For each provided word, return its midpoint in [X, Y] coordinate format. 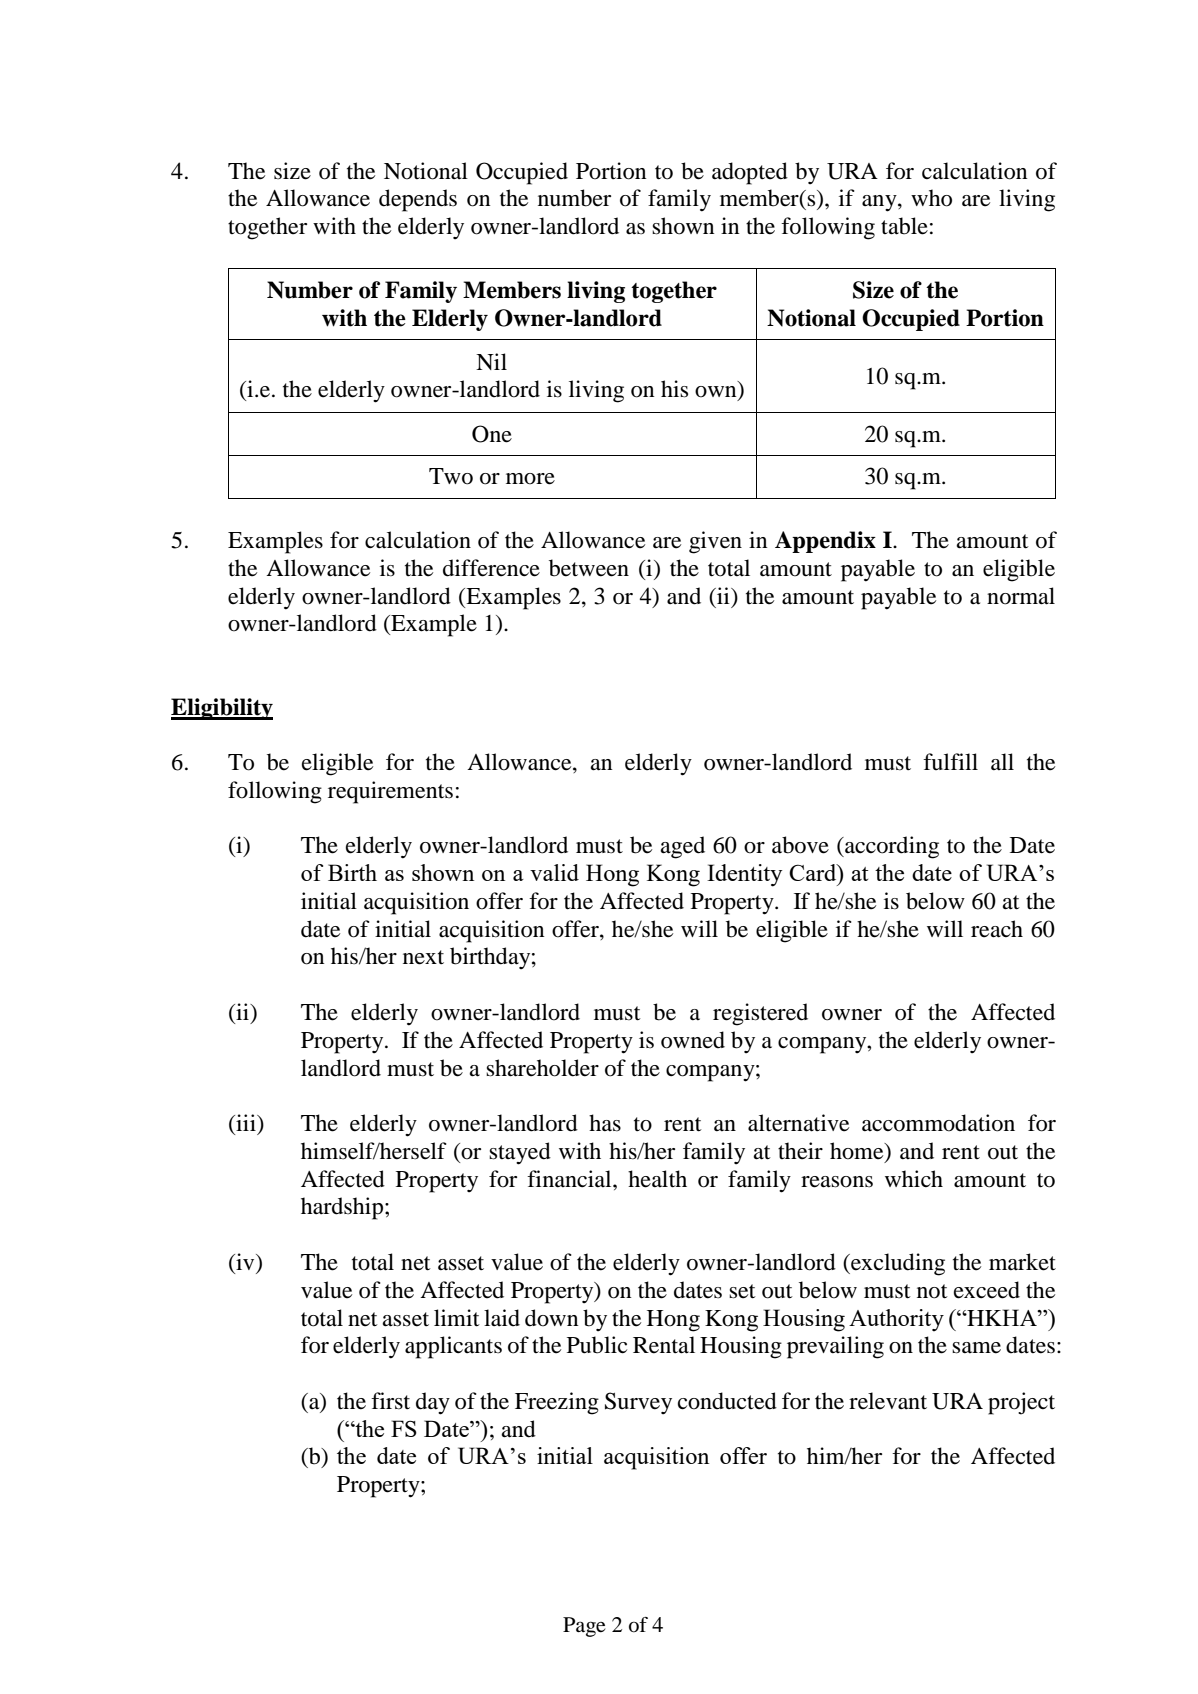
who [931, 198]
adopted [750, 173]
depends [418, 200]
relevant [888, 1401]
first [390, 1401]
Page [584, 1627]
